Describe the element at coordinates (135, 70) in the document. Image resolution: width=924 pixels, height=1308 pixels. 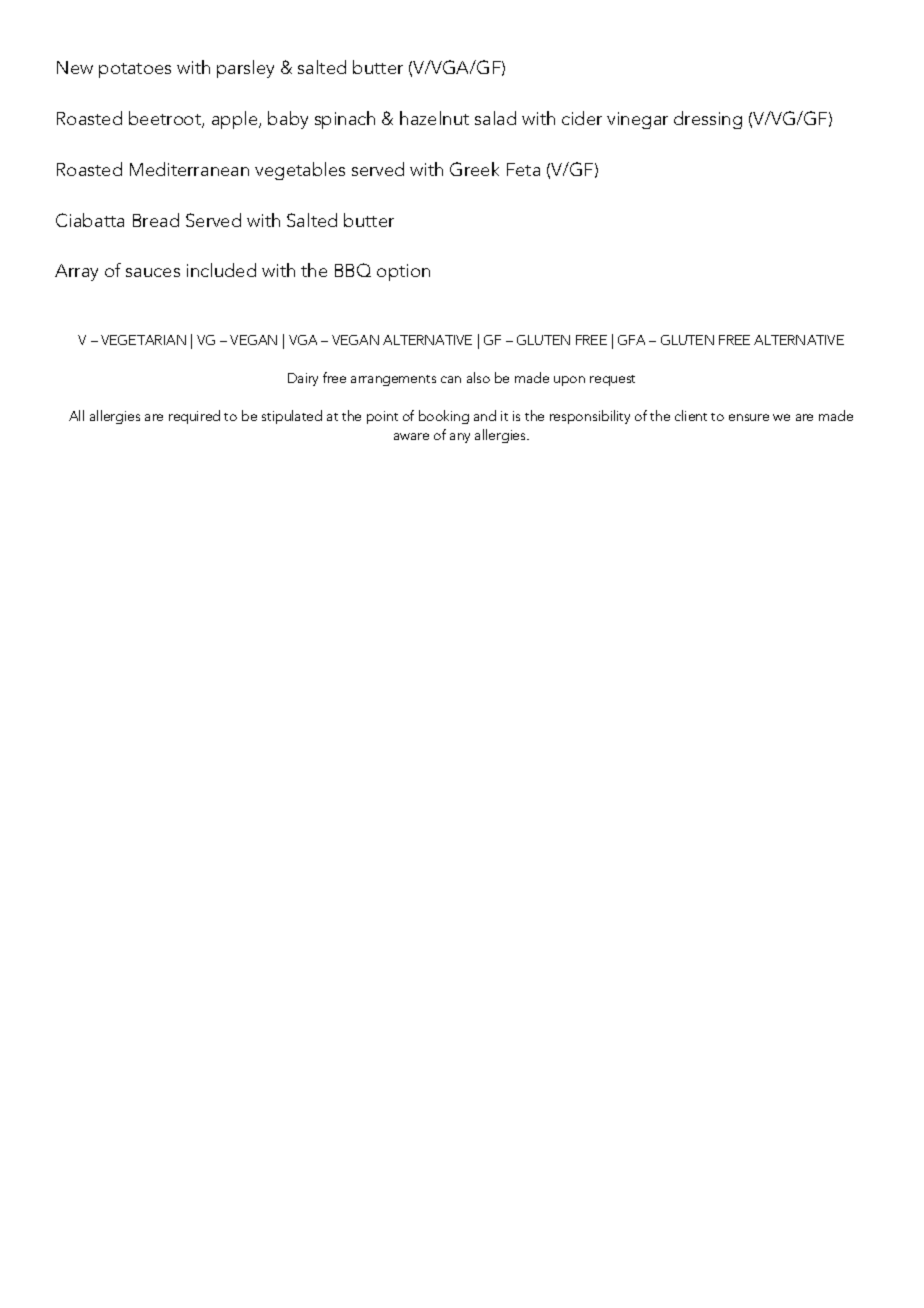
I see `potatoes` at that location.
